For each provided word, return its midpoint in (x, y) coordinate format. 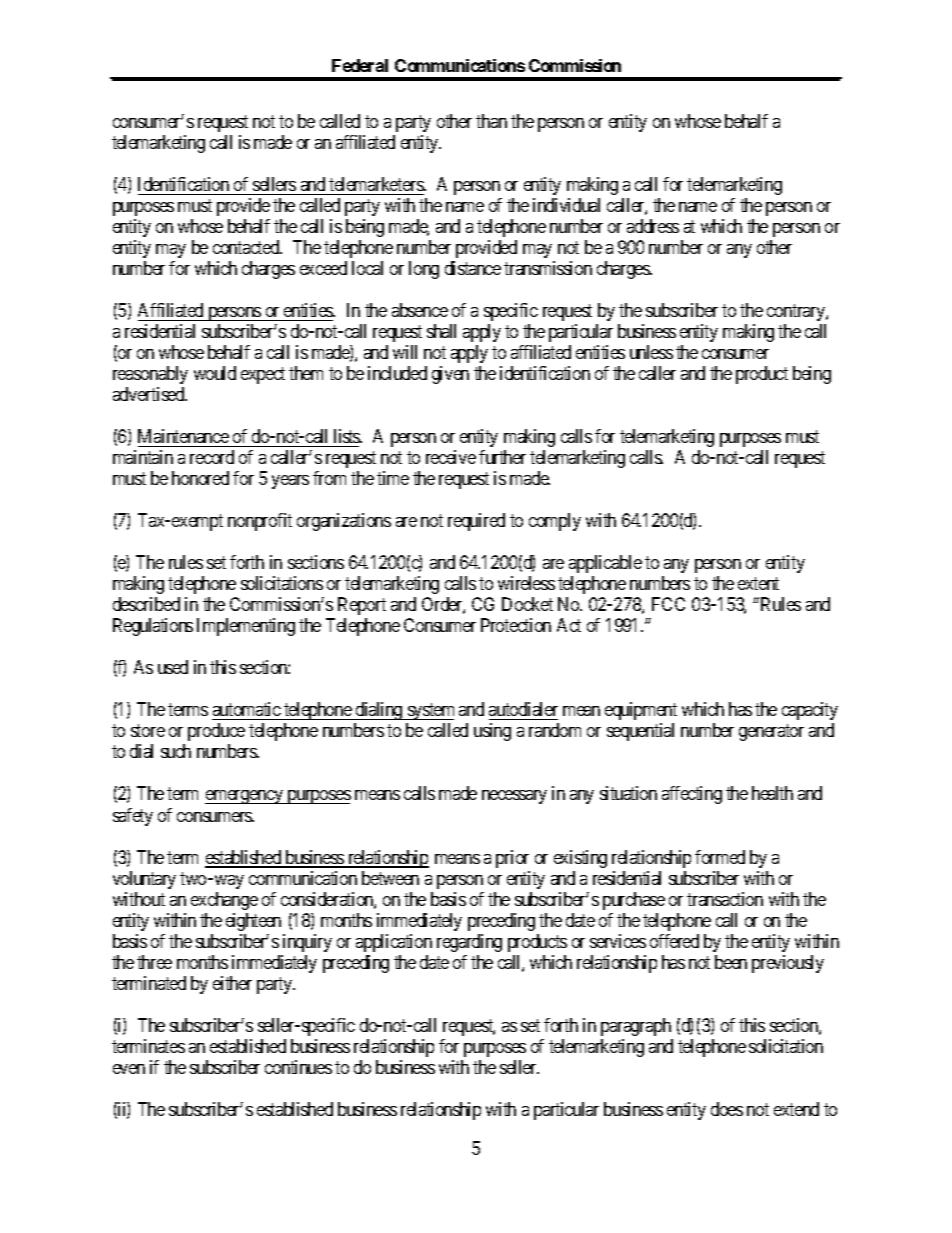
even (129, 1069)
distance (473, 268)
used (173, 667)
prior (512, 859)
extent (758, 584)
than (491, 121)
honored (200, 478)
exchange (224, 901)
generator (771, 733)
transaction (725, 899)
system (430, 712)
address (653, 226)
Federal (360, 65)
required (476, 522)
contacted (247, 247)
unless (651, 352)
